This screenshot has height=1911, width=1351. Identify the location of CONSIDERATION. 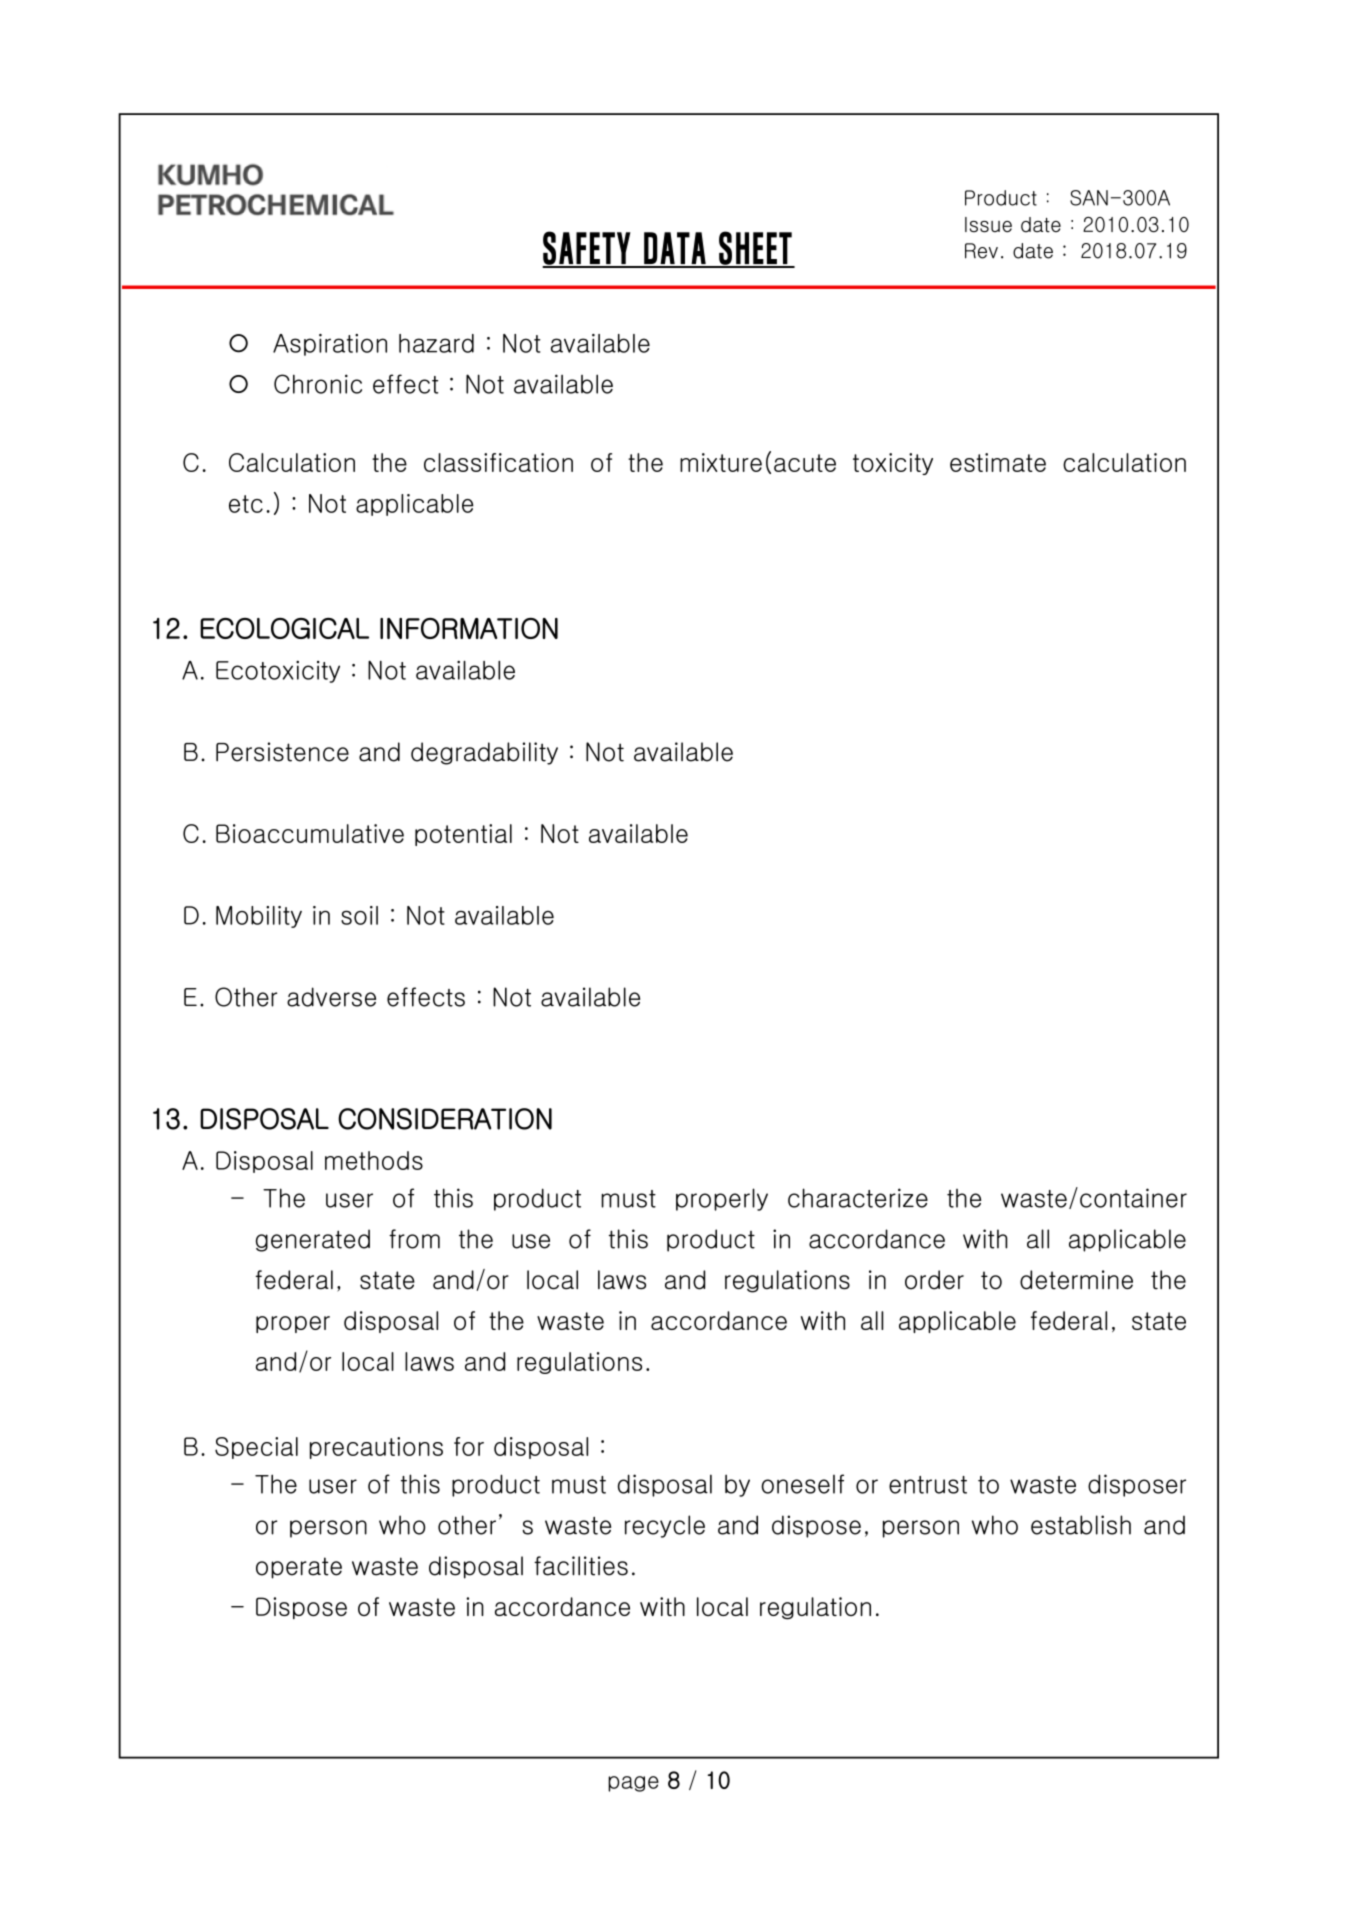
(445, 1119).
